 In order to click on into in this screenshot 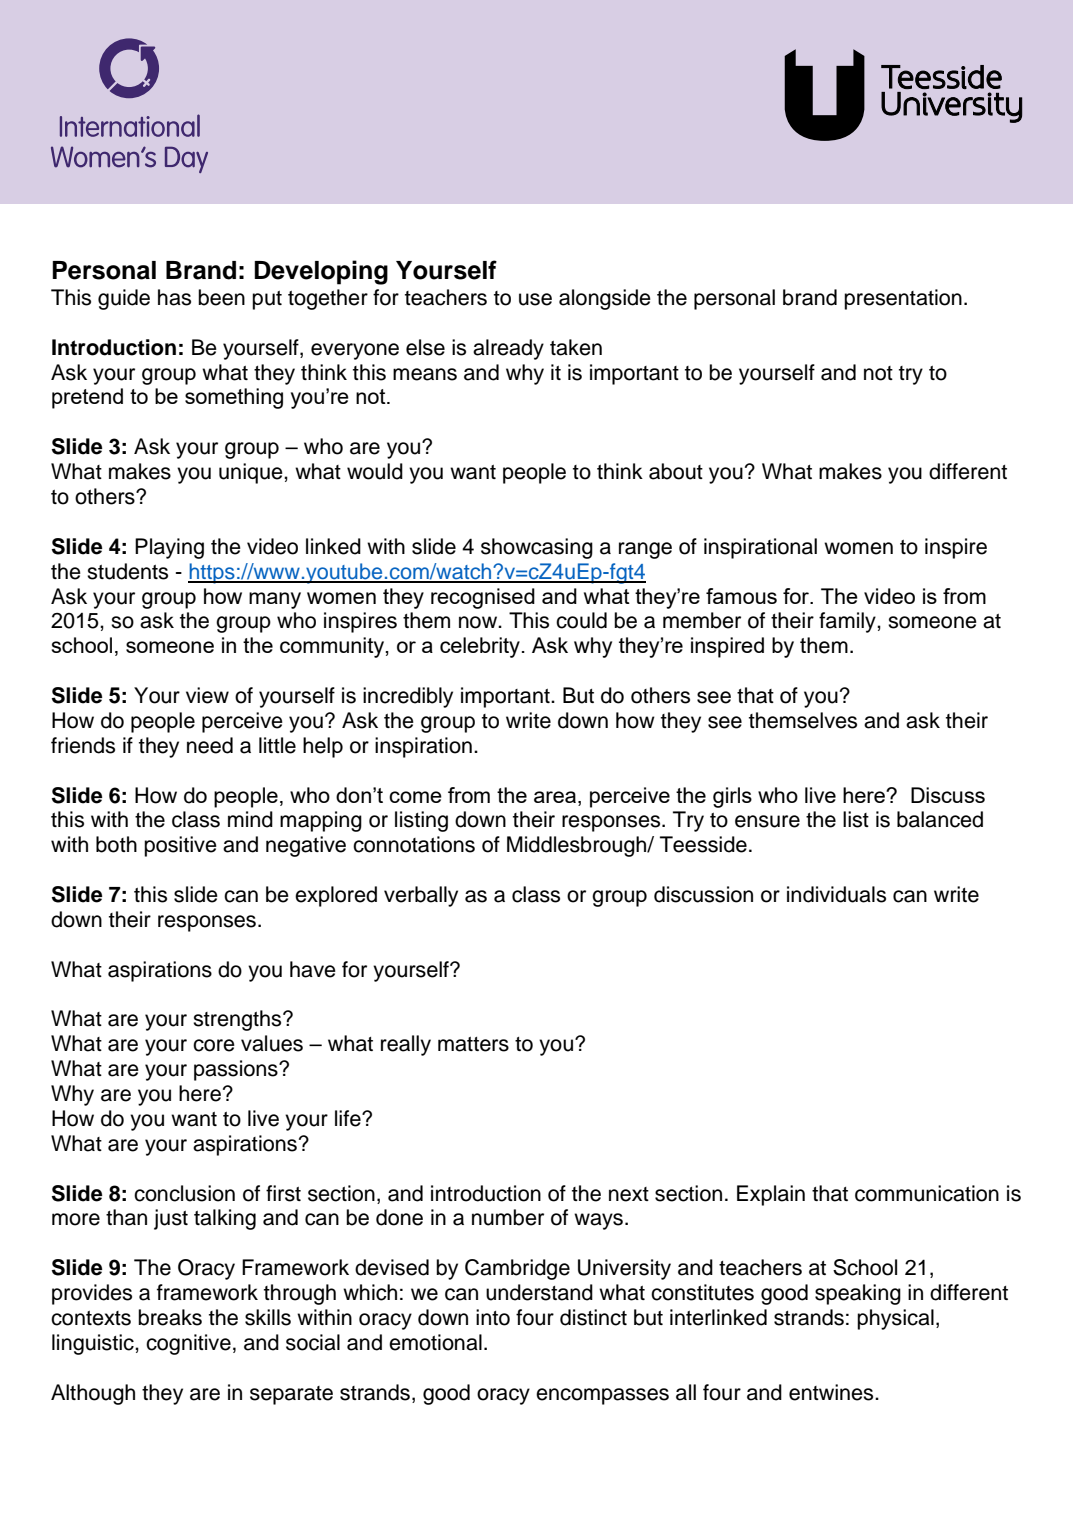, I will do `click(493, 1317)`.
